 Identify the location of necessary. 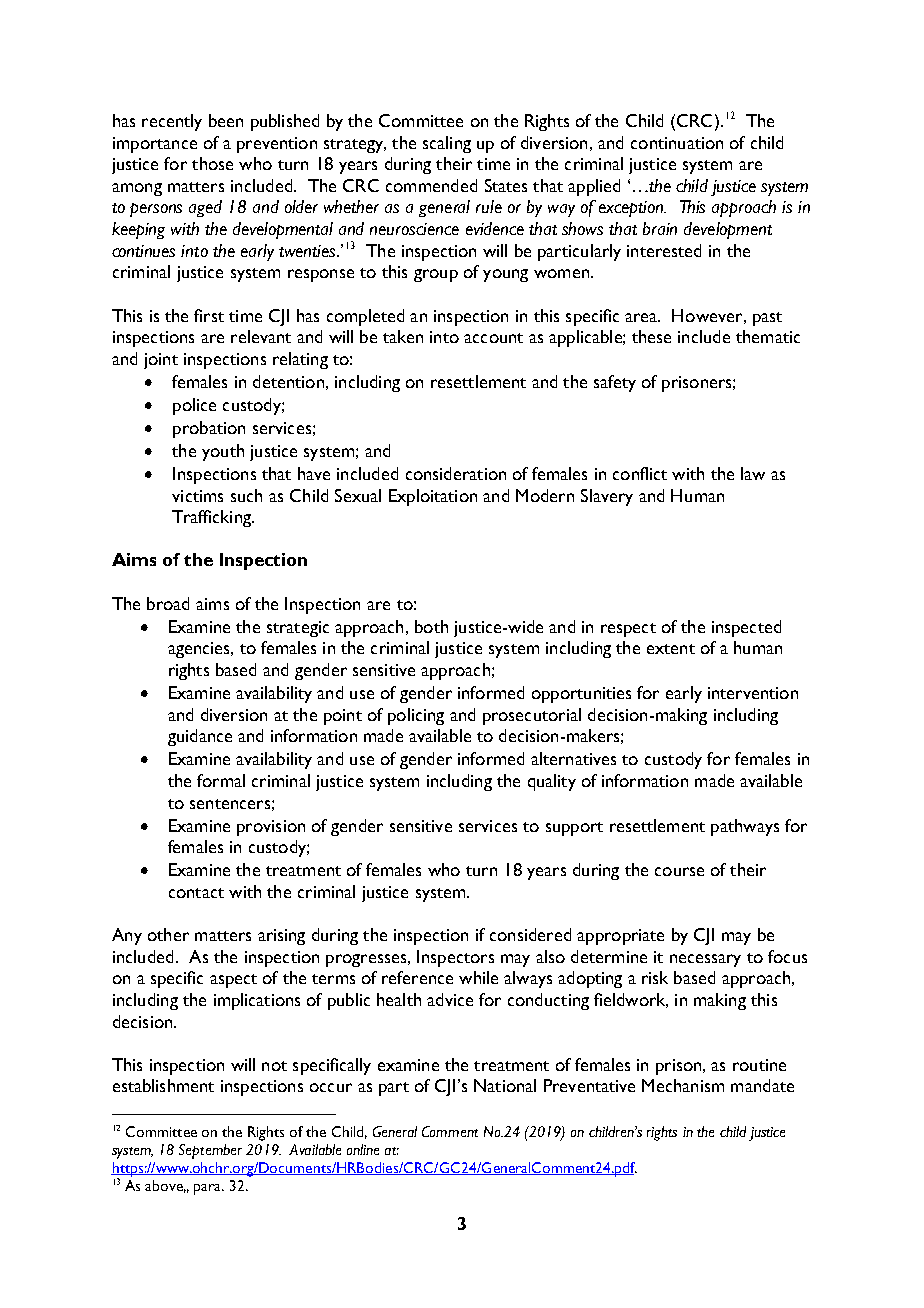
(705, 960).
